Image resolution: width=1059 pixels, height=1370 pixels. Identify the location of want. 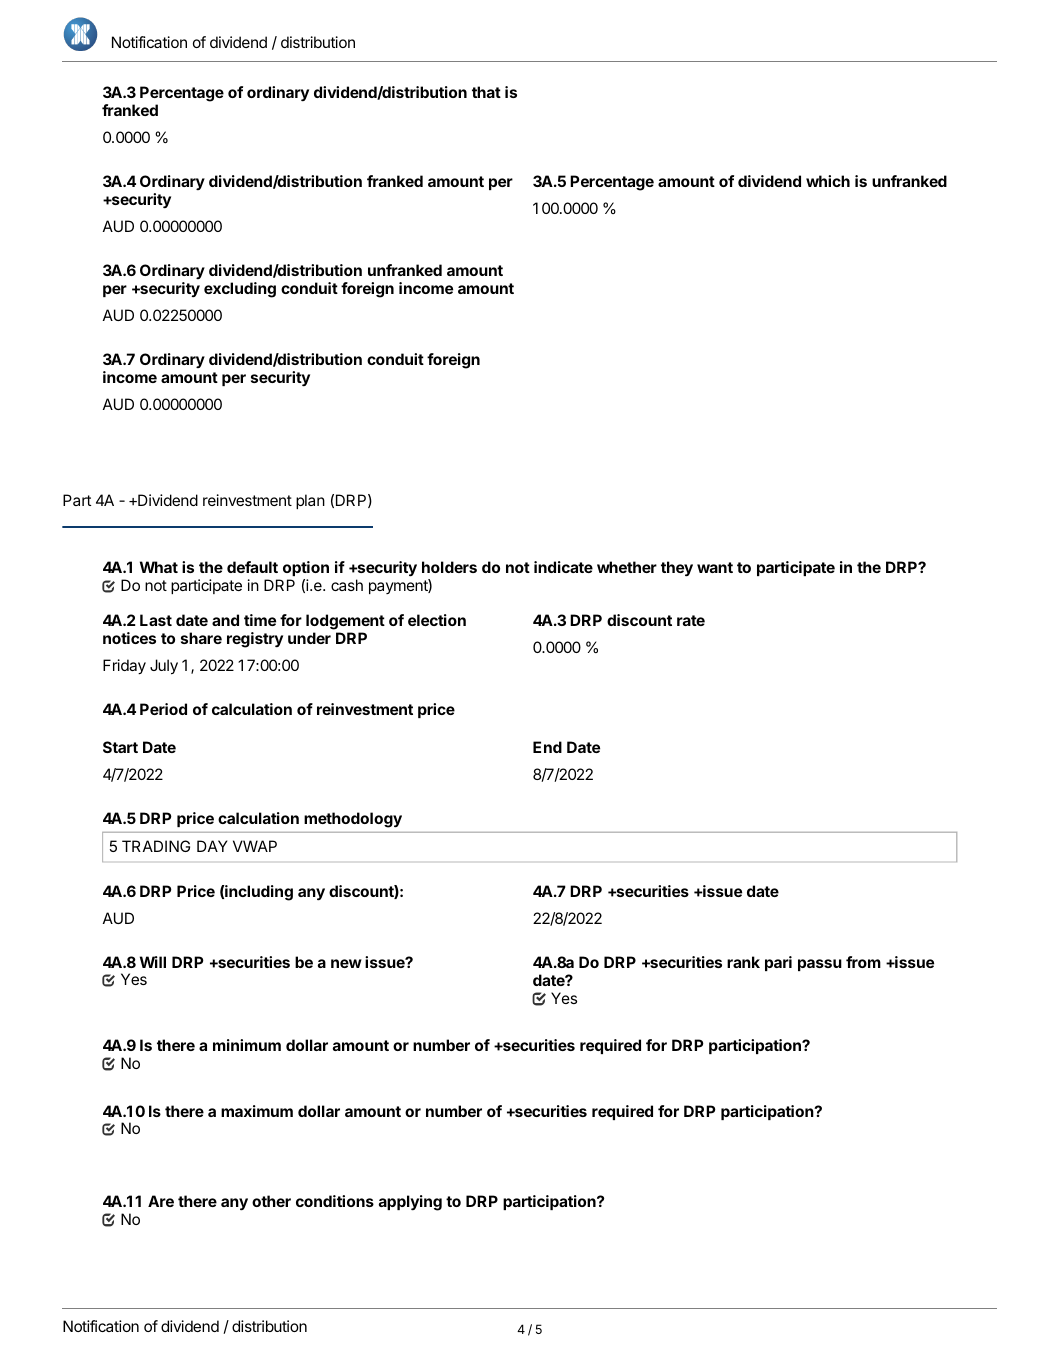
(715, 567).
